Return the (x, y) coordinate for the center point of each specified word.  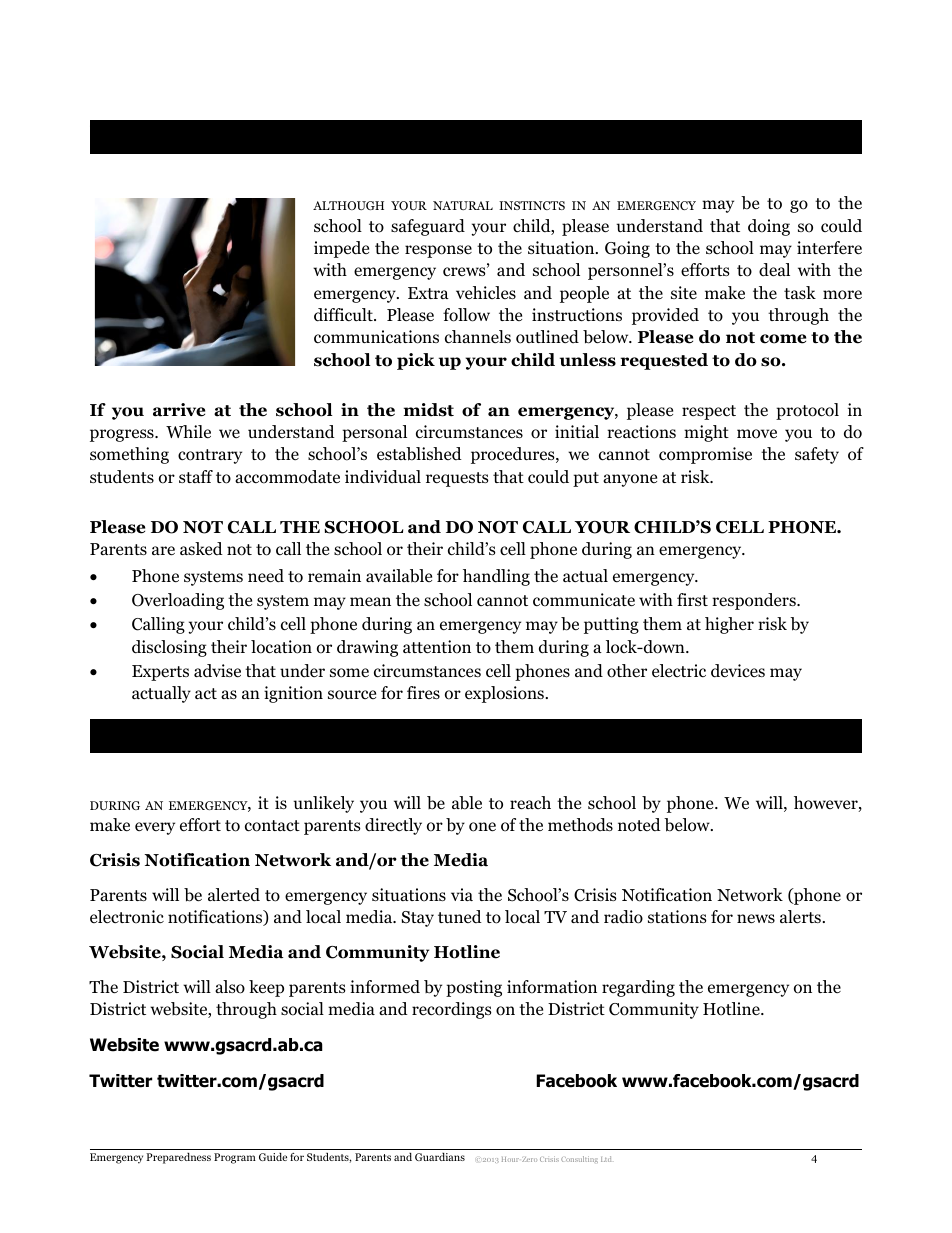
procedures (514, 455)
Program (235, 1158)
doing (769, 227)
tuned (460, 916)
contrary (210, 456)
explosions (504, 694)
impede (341, 249)
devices (738, 671)
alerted (234, 895)
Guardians (440, 1156)
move (757, 434)
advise (217, 671)
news (756, 919)
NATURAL (463, 205)
